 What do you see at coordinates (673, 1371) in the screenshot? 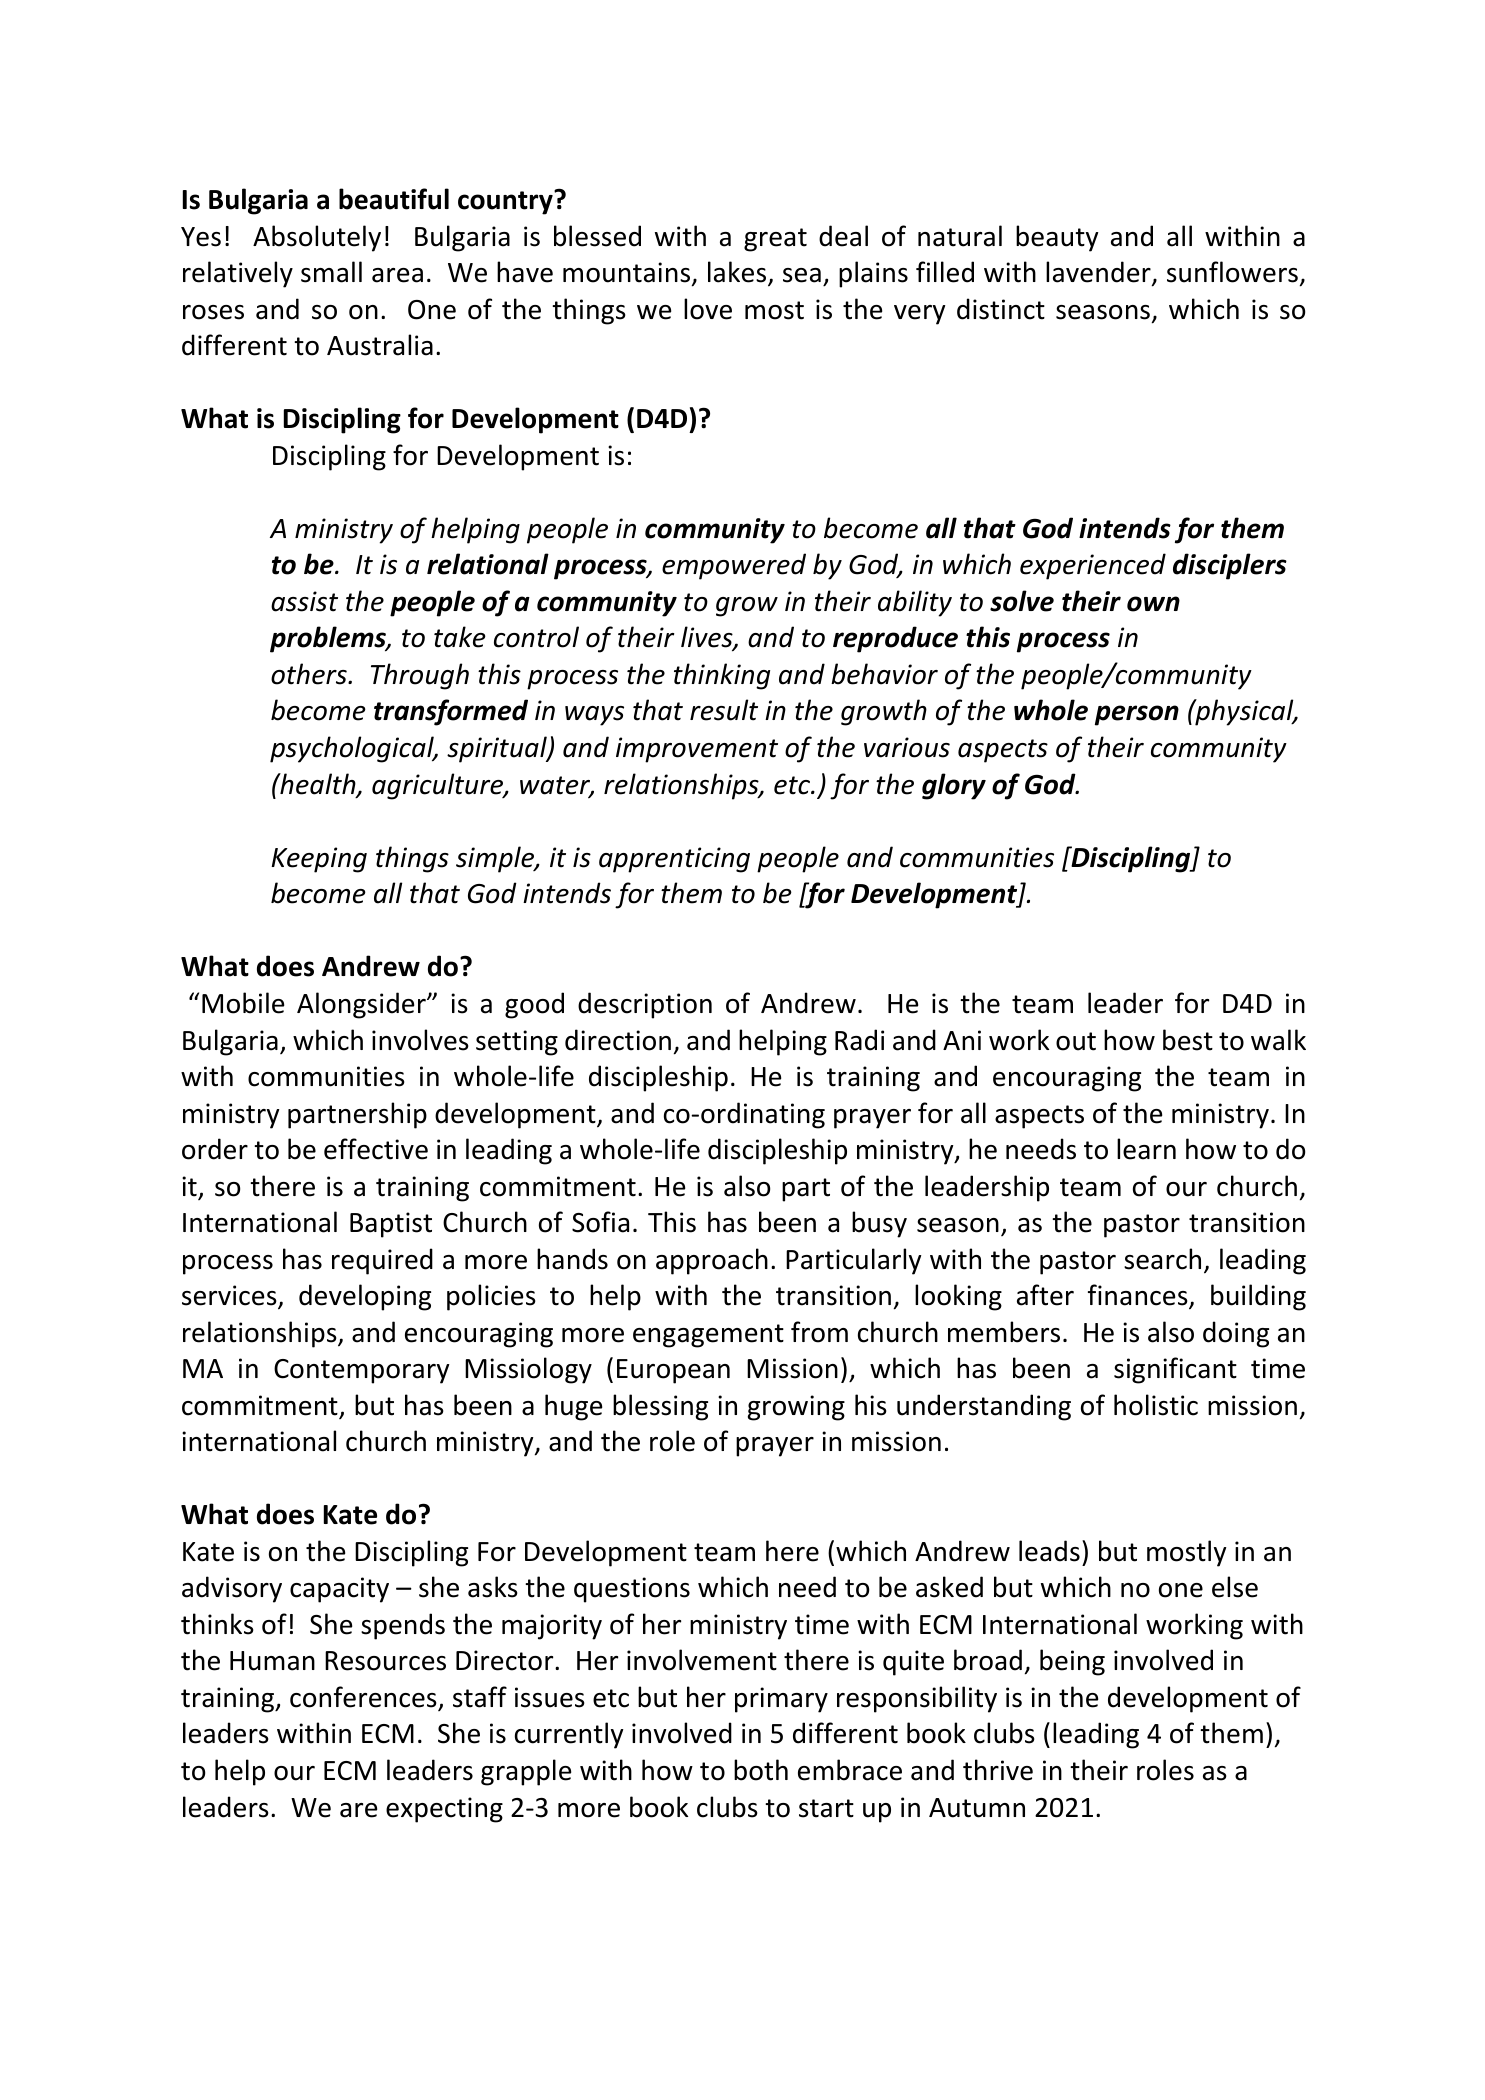
I see `European` at bounding box center [673, 1371].
